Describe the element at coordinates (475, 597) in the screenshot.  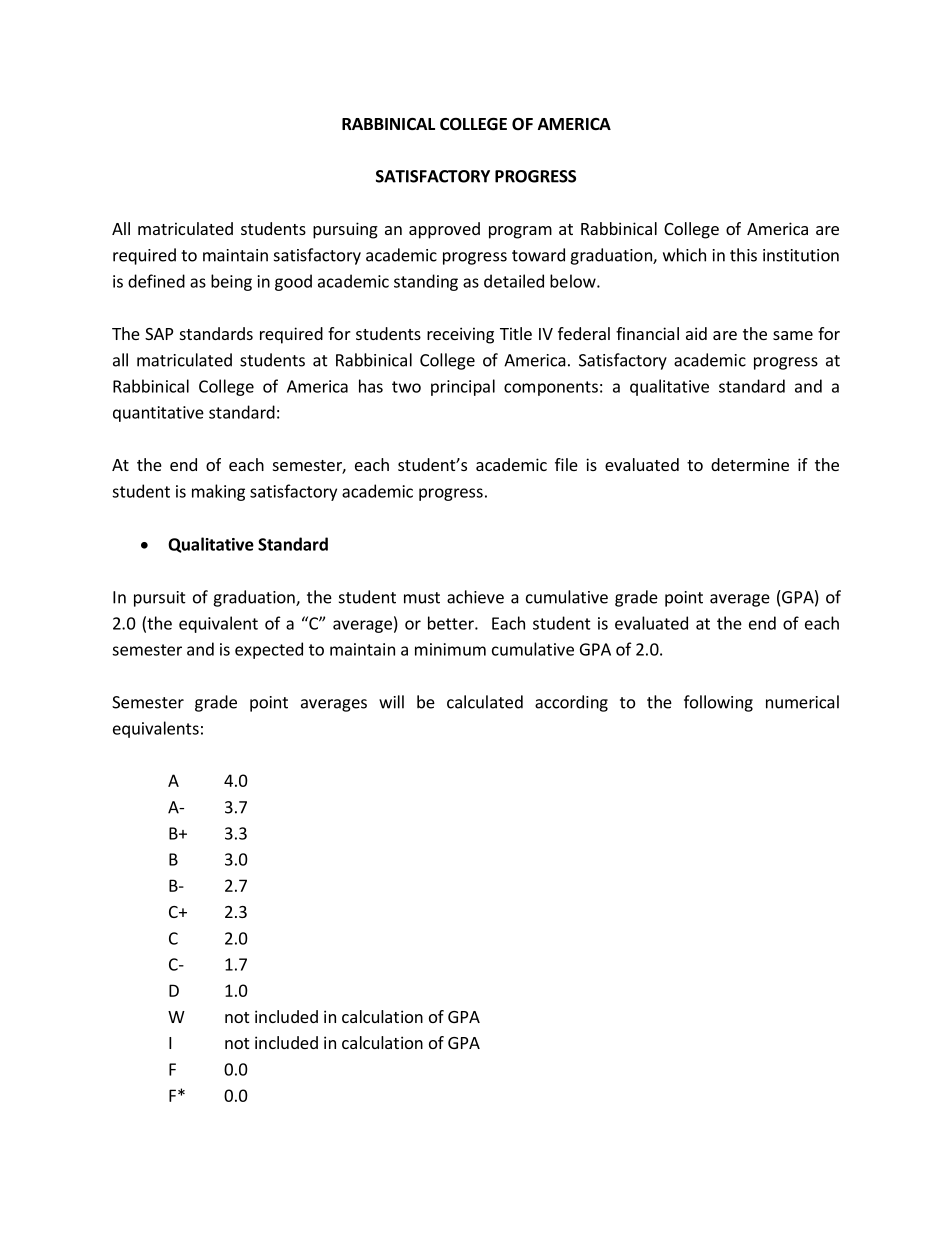
I see `achieve` at that location.
